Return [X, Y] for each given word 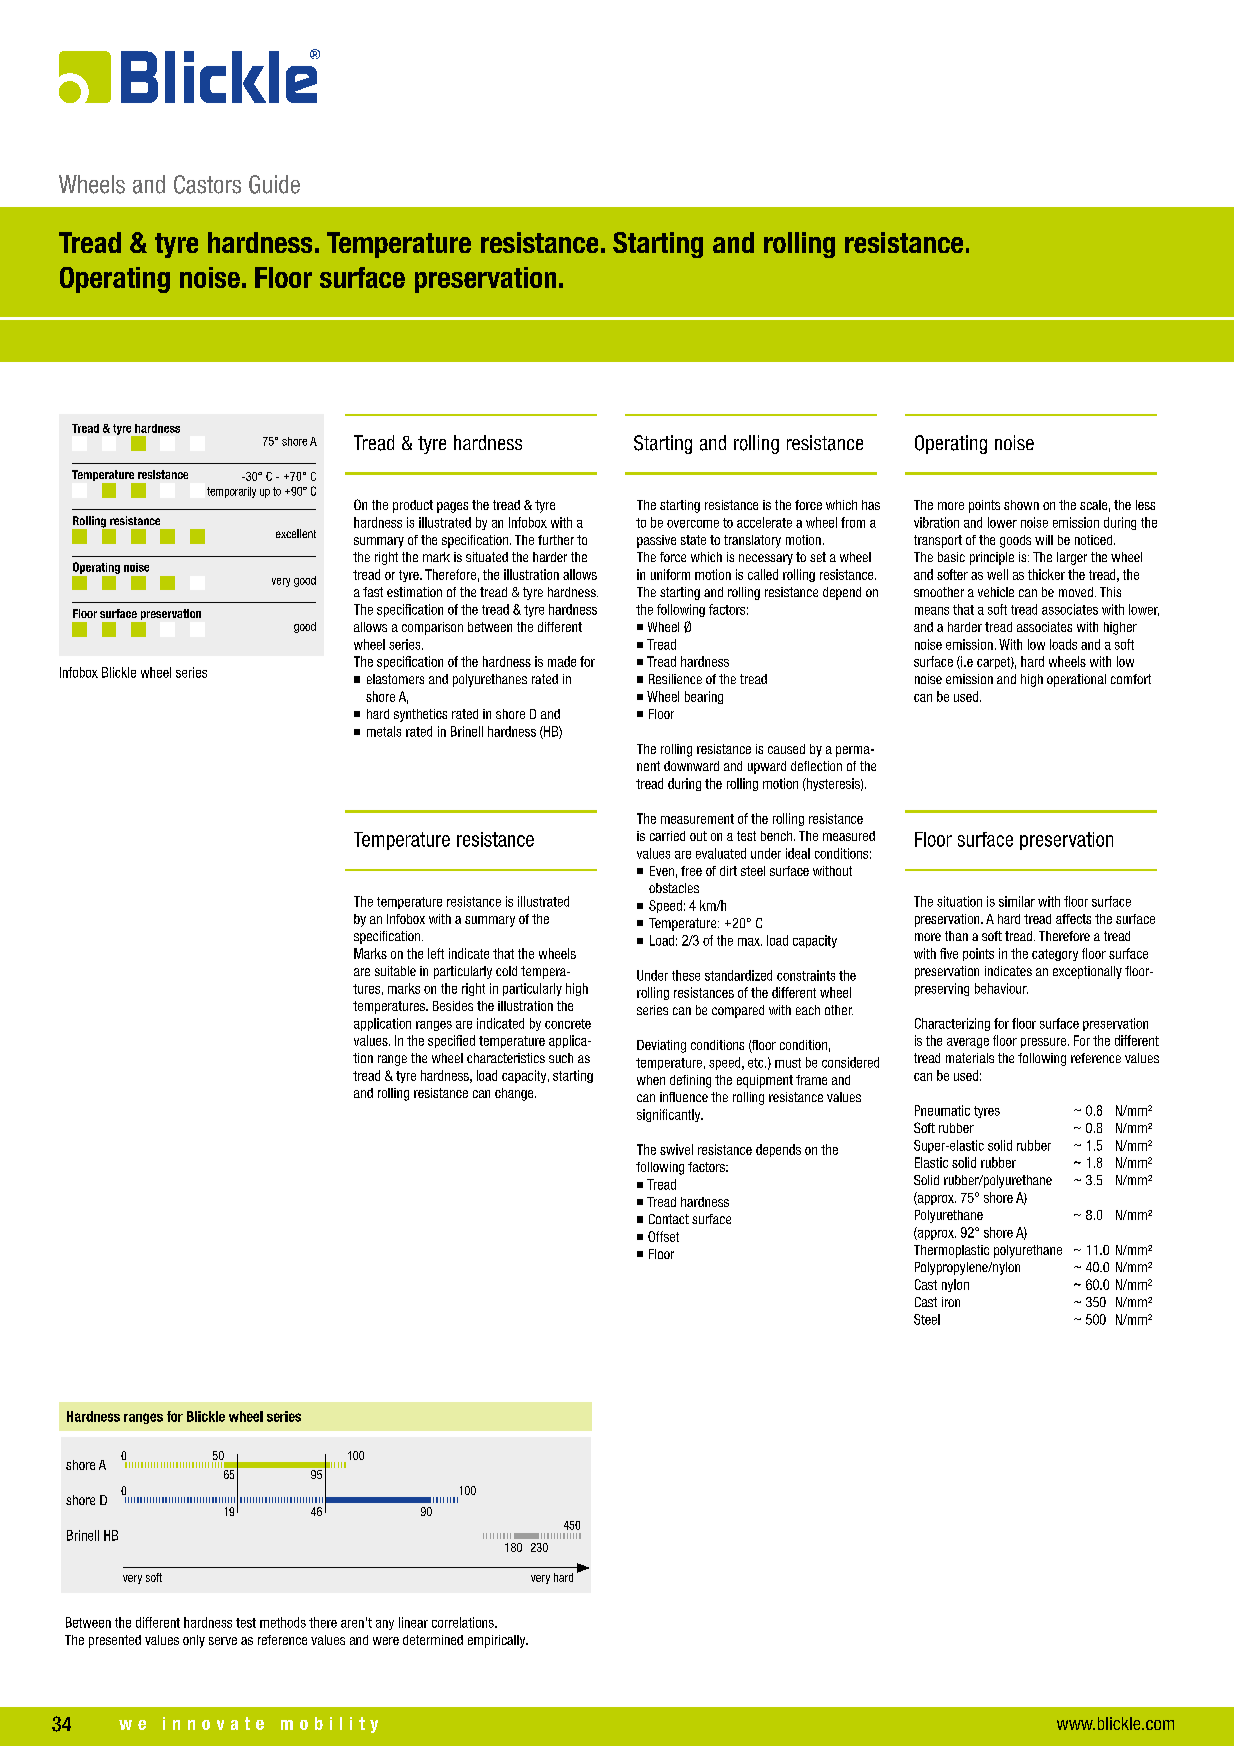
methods [283, 1622]
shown [1021, 505]
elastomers [395, 679]
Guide [274, 184]
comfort [1131, 679]
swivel [676, 1149]
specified [451, 1041]
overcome [693, 524]
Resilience [675, 679]
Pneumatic [942, 1110]
